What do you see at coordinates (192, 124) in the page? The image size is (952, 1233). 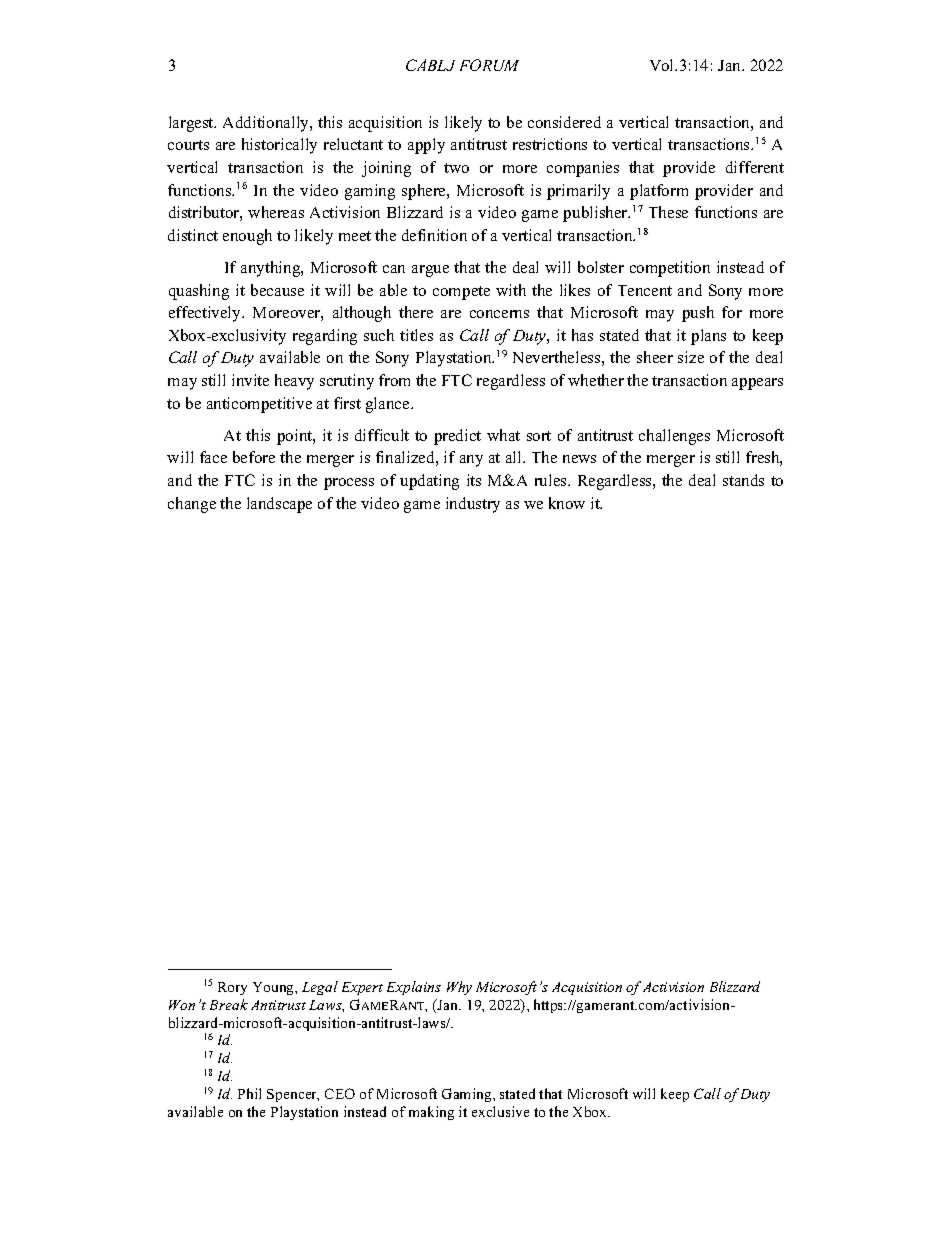 I see `largest` at bounding box center [192, 124].
